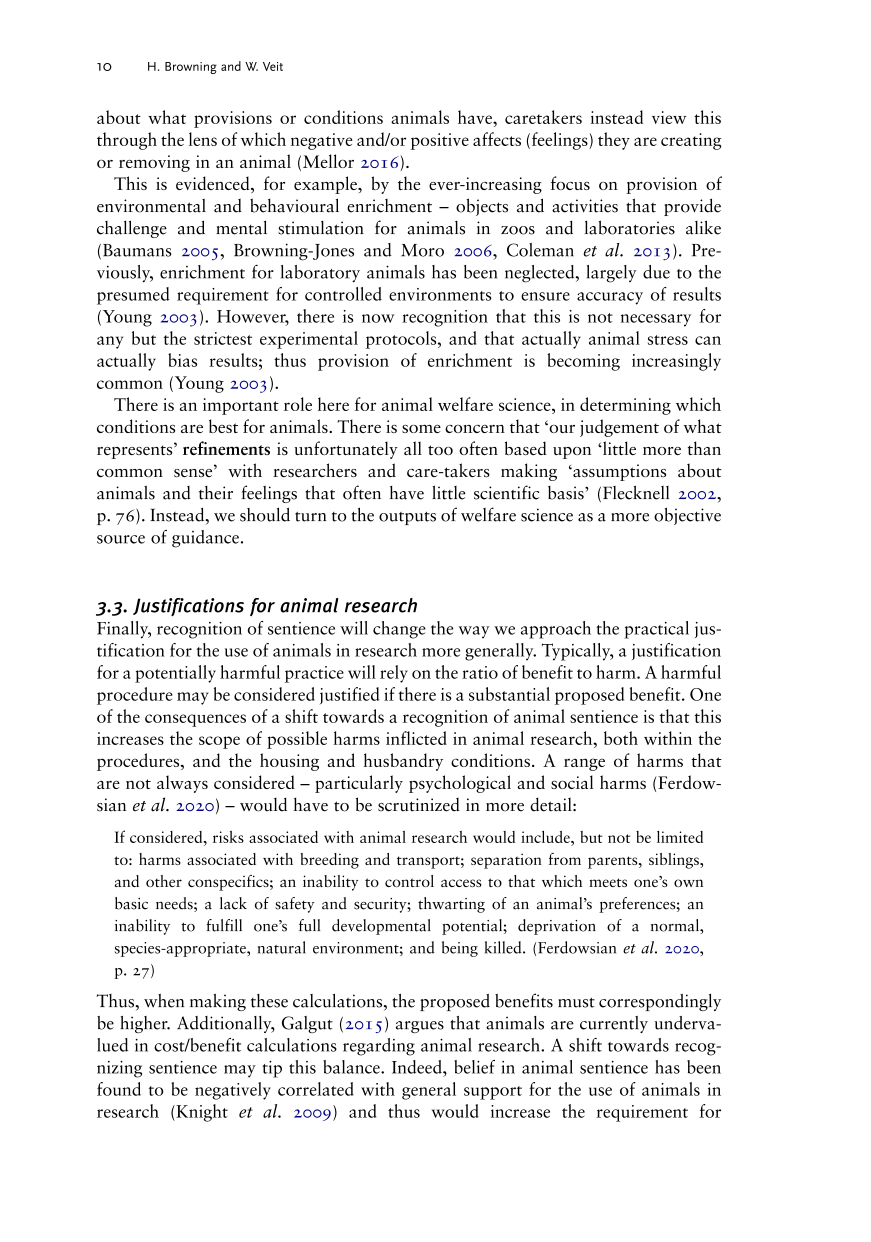  I want to click on practical, so click(656, 630).
